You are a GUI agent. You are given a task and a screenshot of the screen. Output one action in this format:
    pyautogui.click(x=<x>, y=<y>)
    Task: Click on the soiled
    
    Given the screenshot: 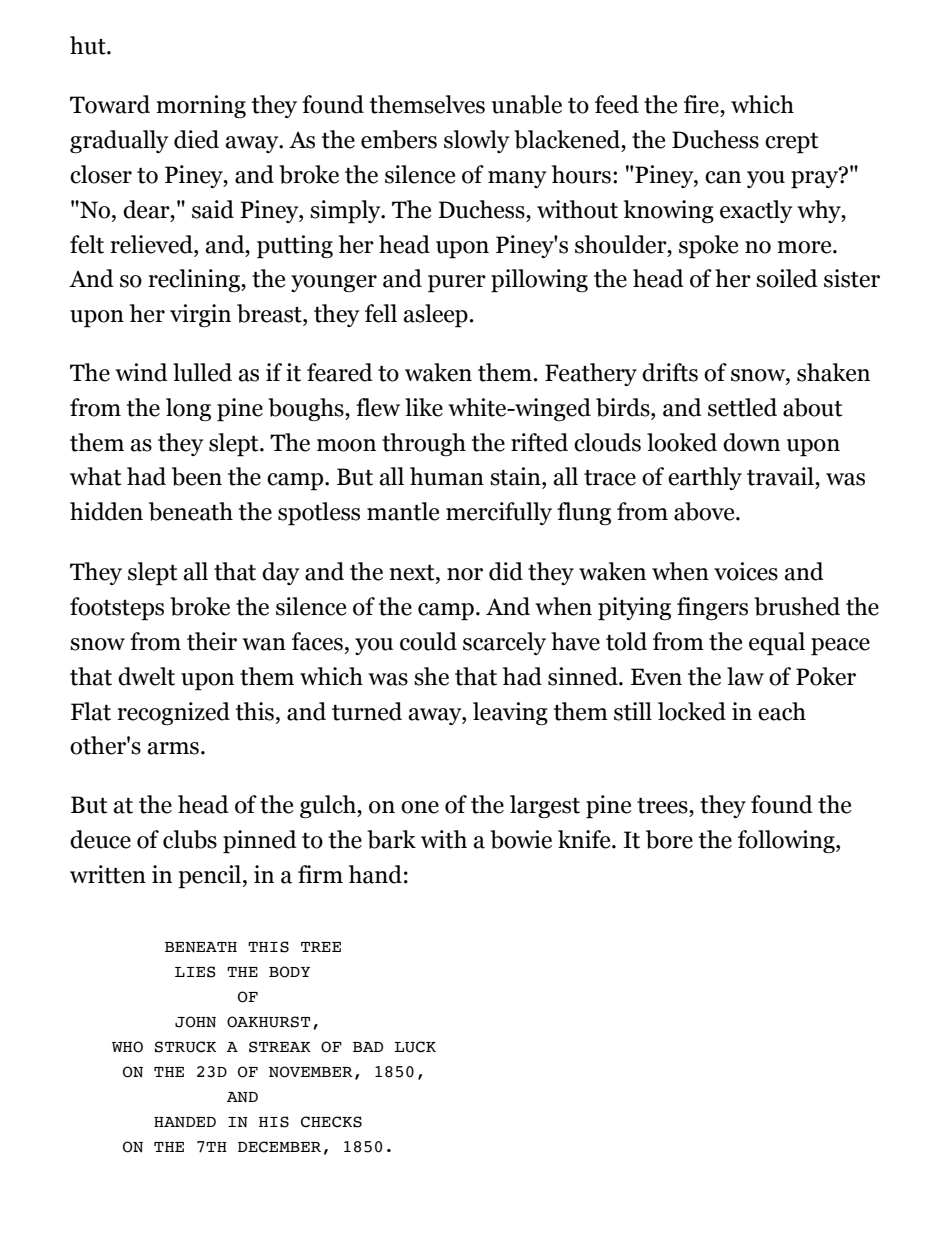 What is the action you would take?
    pyautogui.click(x=787, y=278)
